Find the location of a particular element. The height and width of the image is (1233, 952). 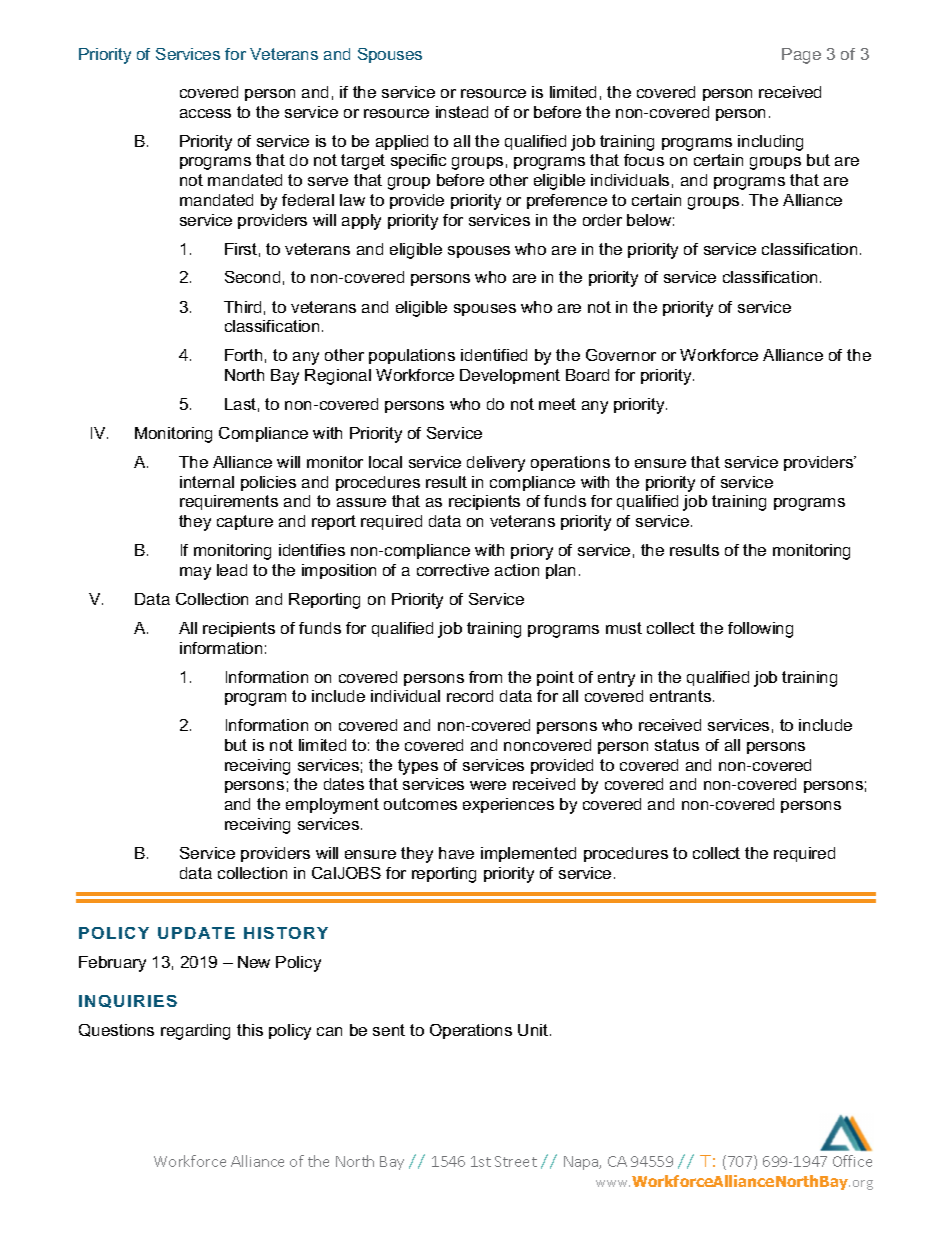

instead is located at coordinates (462, 112).
